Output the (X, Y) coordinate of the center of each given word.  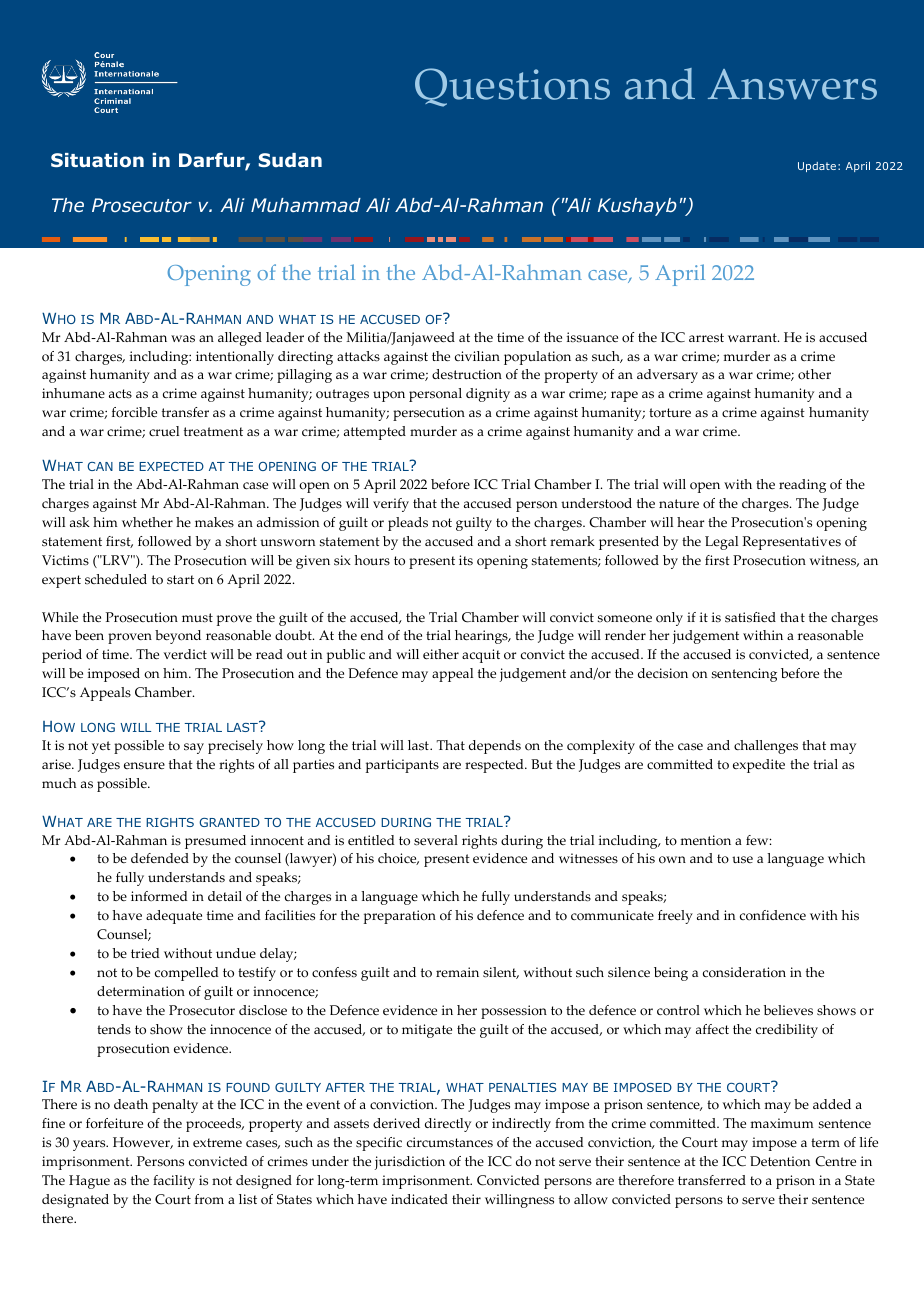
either (441, 654)
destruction (467, 374)
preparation (400, 917)
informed (159, 896)
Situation (97, 160)
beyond (178, 637)
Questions (512, 87)
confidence (773, 915)
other (814, 374)
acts (120, 394)
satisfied (750, 617)
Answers (792, 84)
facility (174, 1182)
